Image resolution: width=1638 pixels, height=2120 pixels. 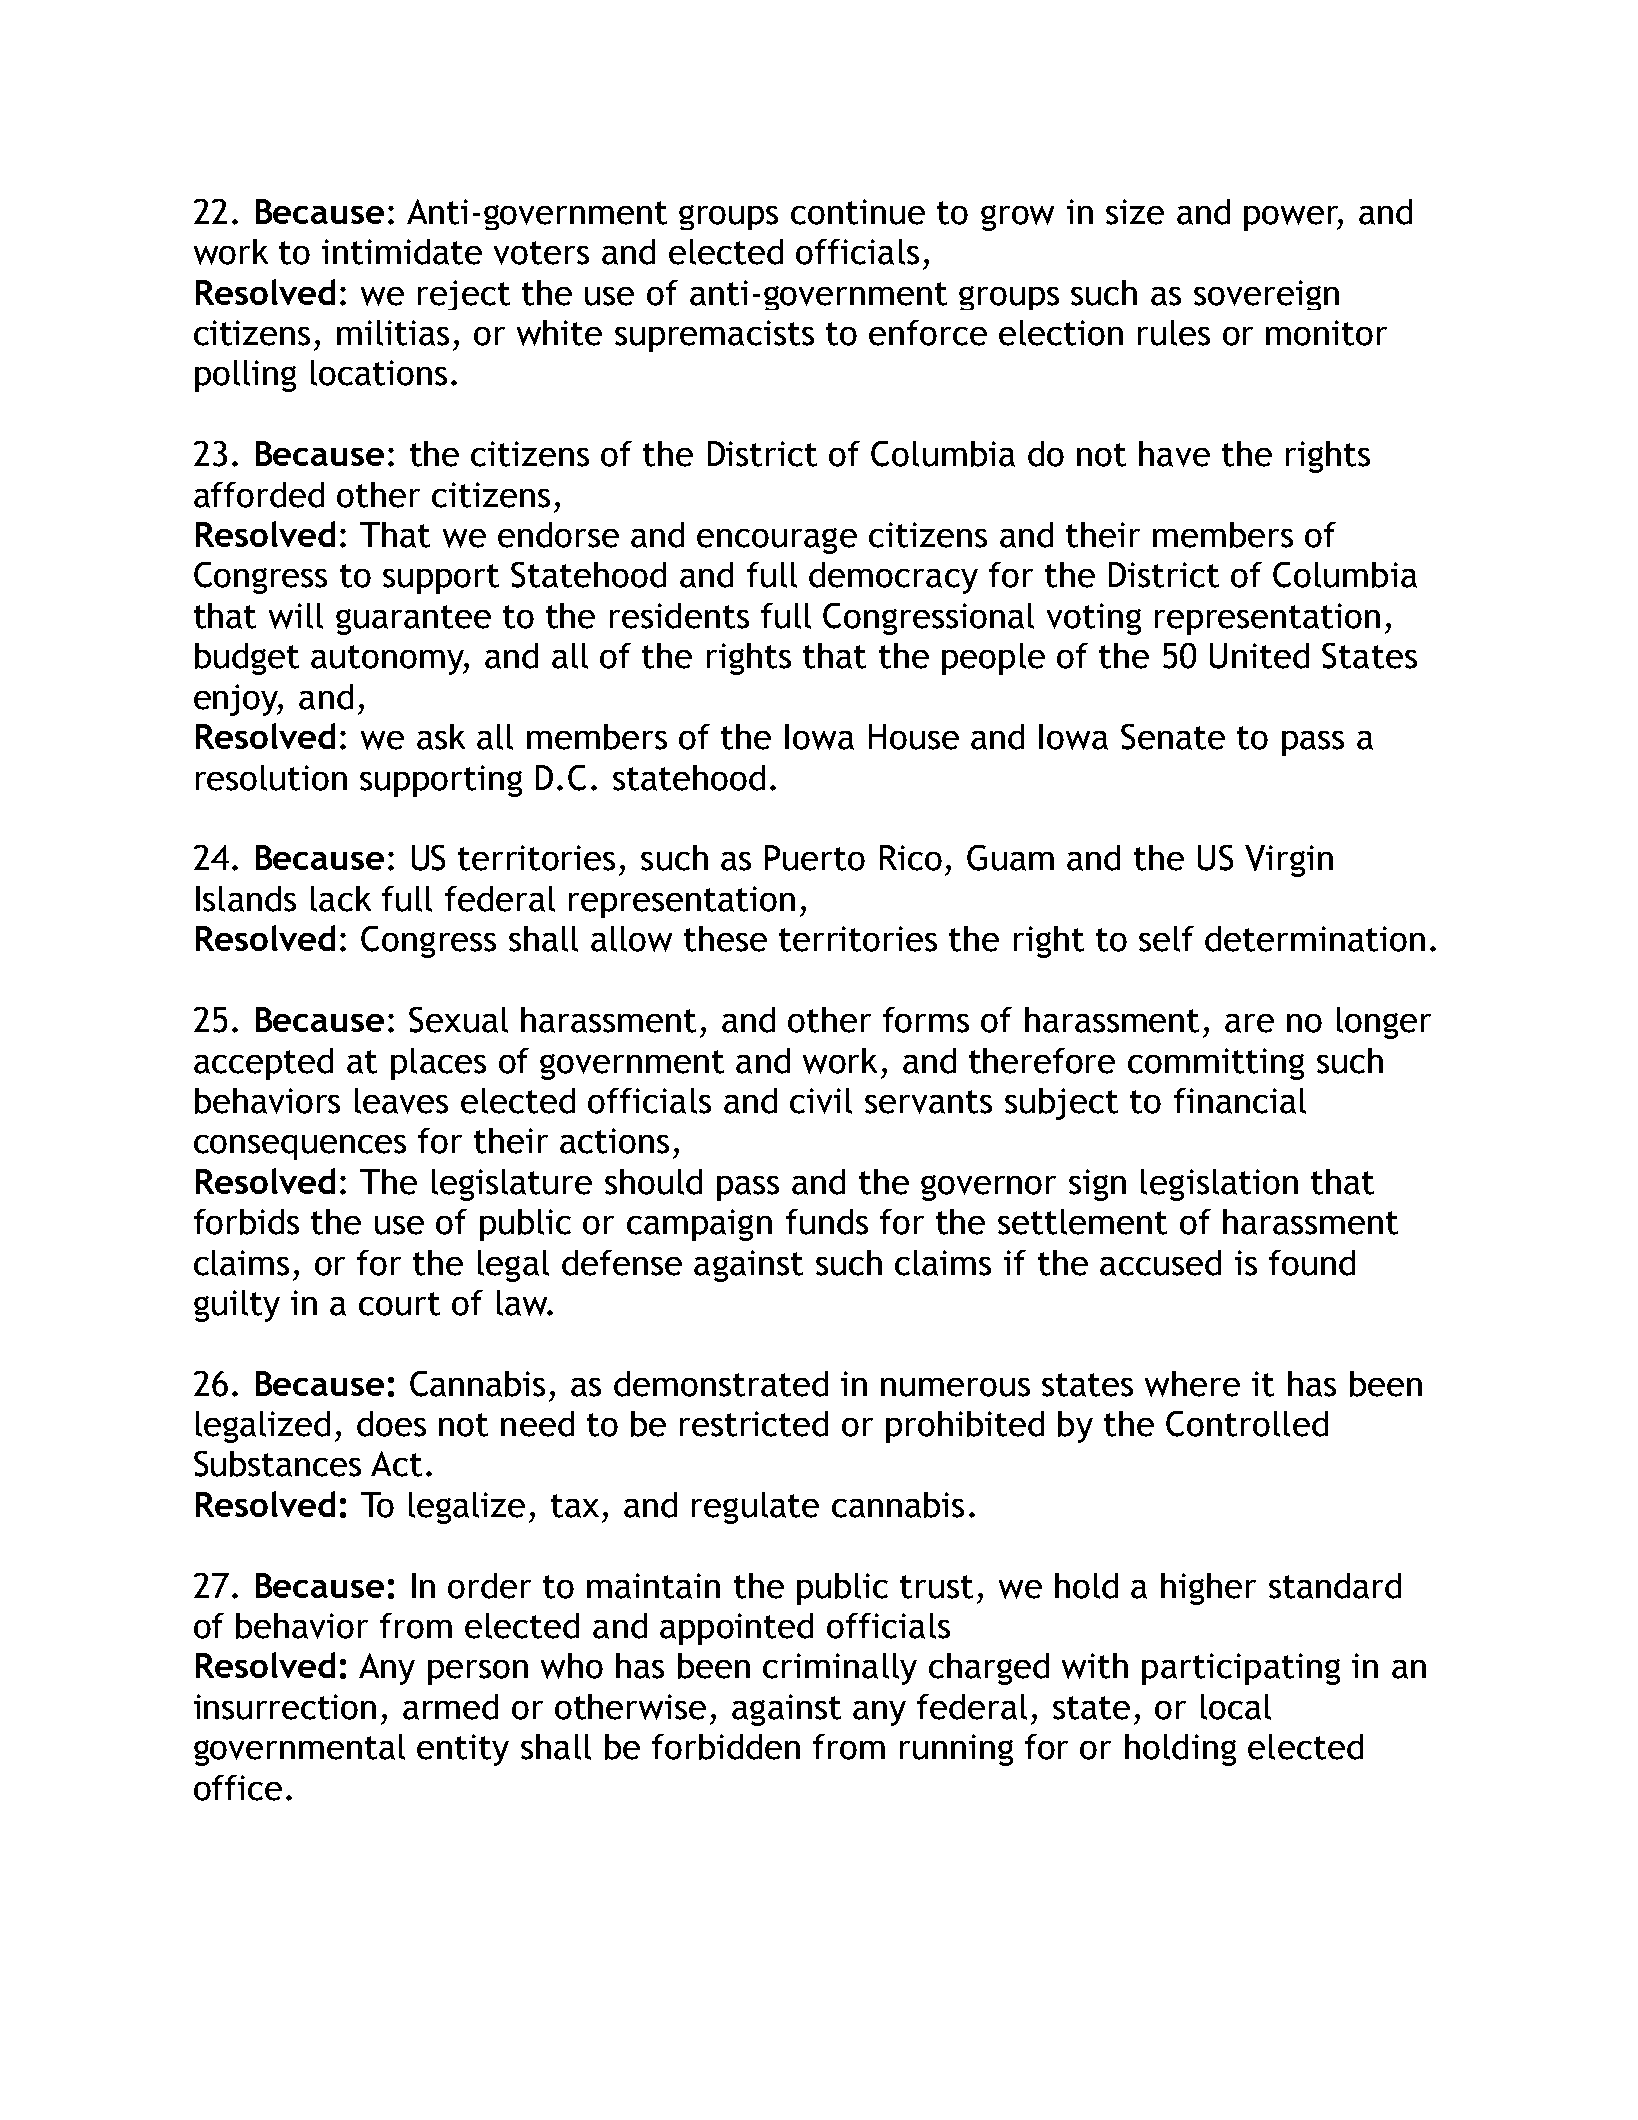 I want to click on forbidden, so click(x=726, y=1747).
